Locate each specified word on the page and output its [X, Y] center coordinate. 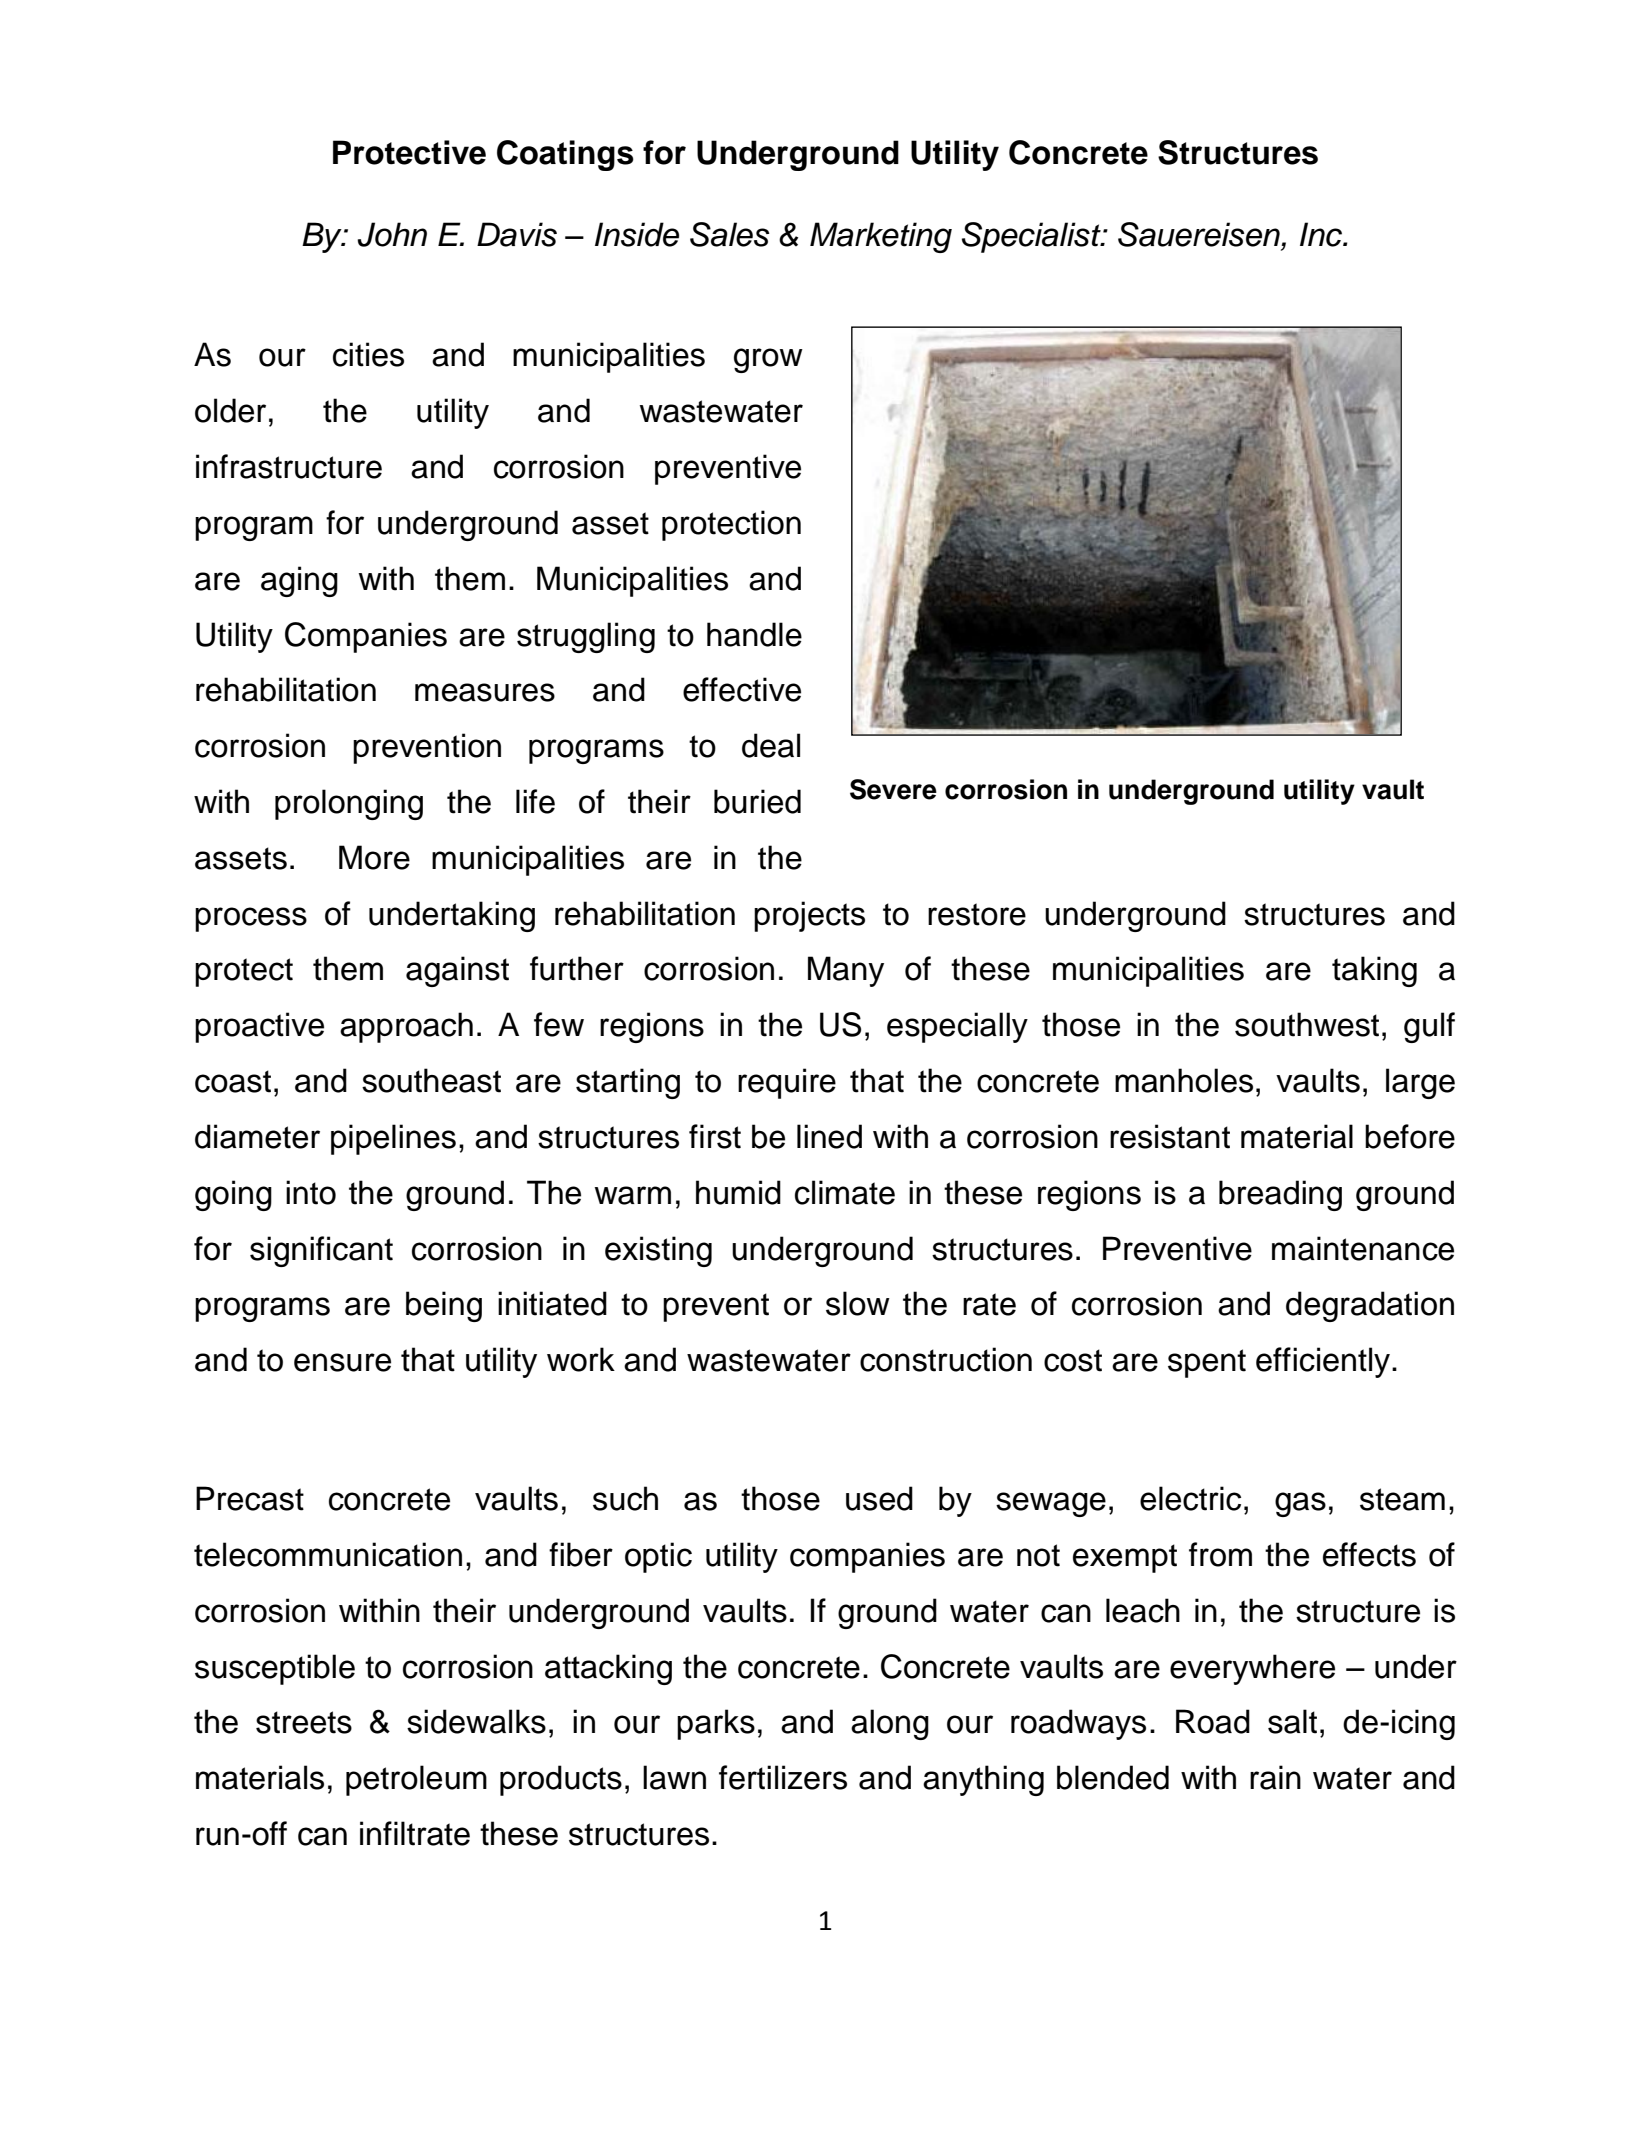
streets [304, 1722]
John [392, 234]
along [890, 1724]
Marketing [881, 237]
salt [1292, 1721]
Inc [1322, 234]
